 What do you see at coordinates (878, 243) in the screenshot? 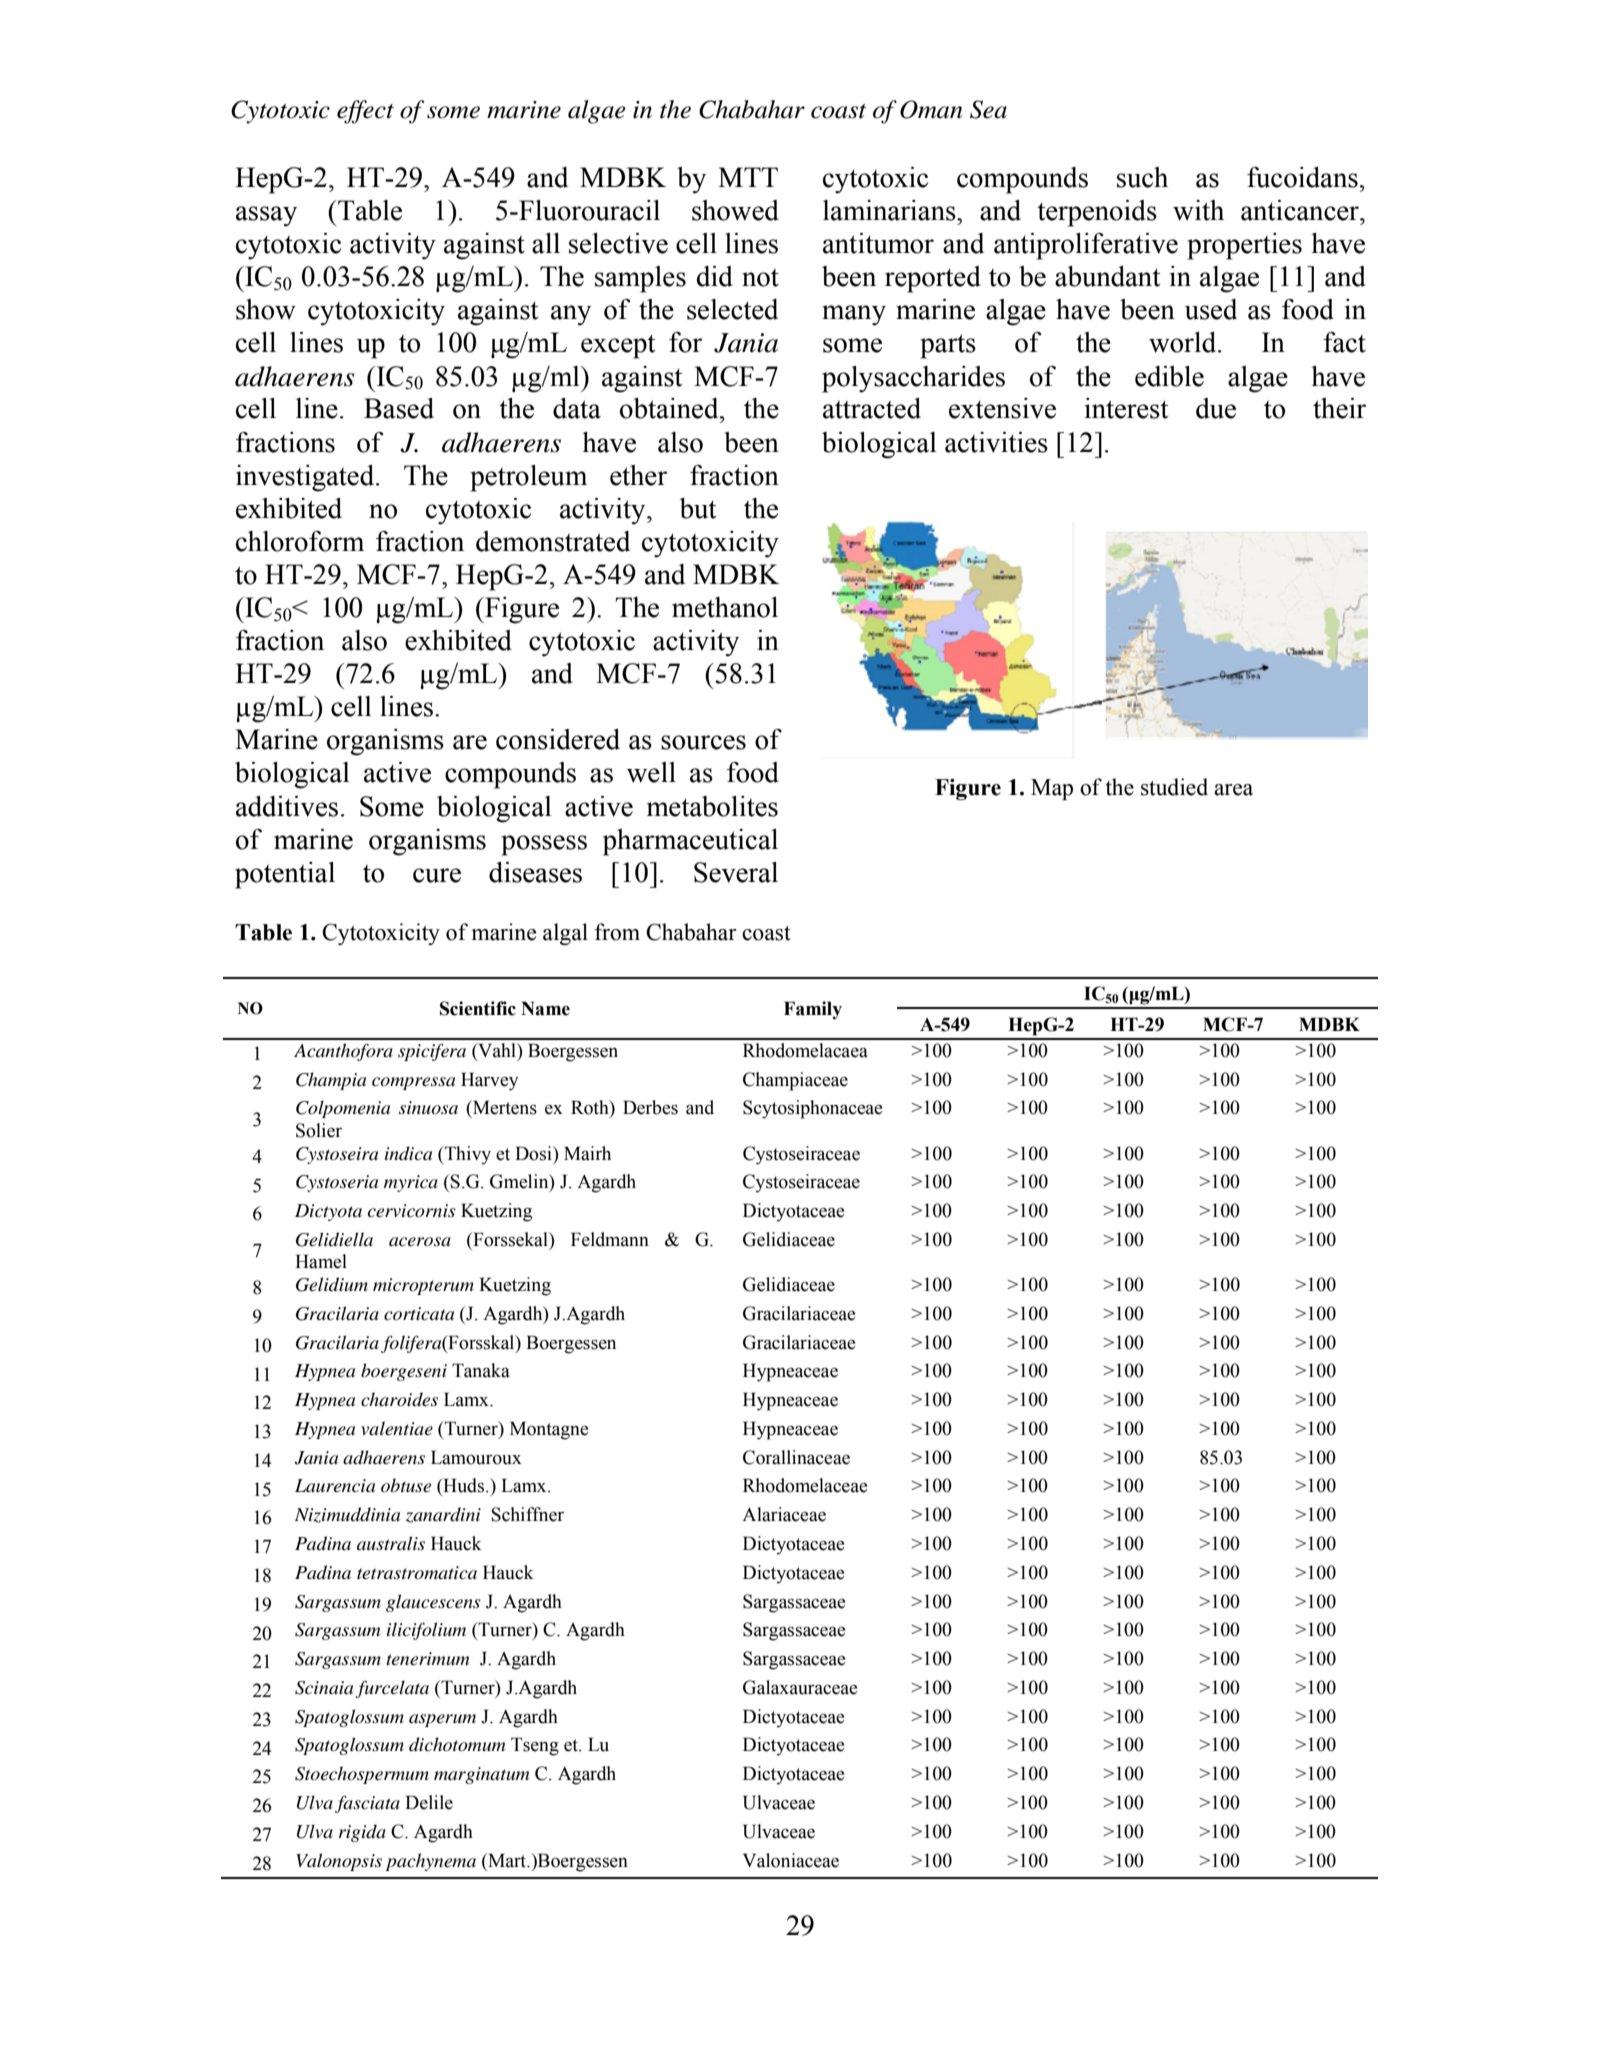
I see `antitumor` at bounding box center [878, 243].
